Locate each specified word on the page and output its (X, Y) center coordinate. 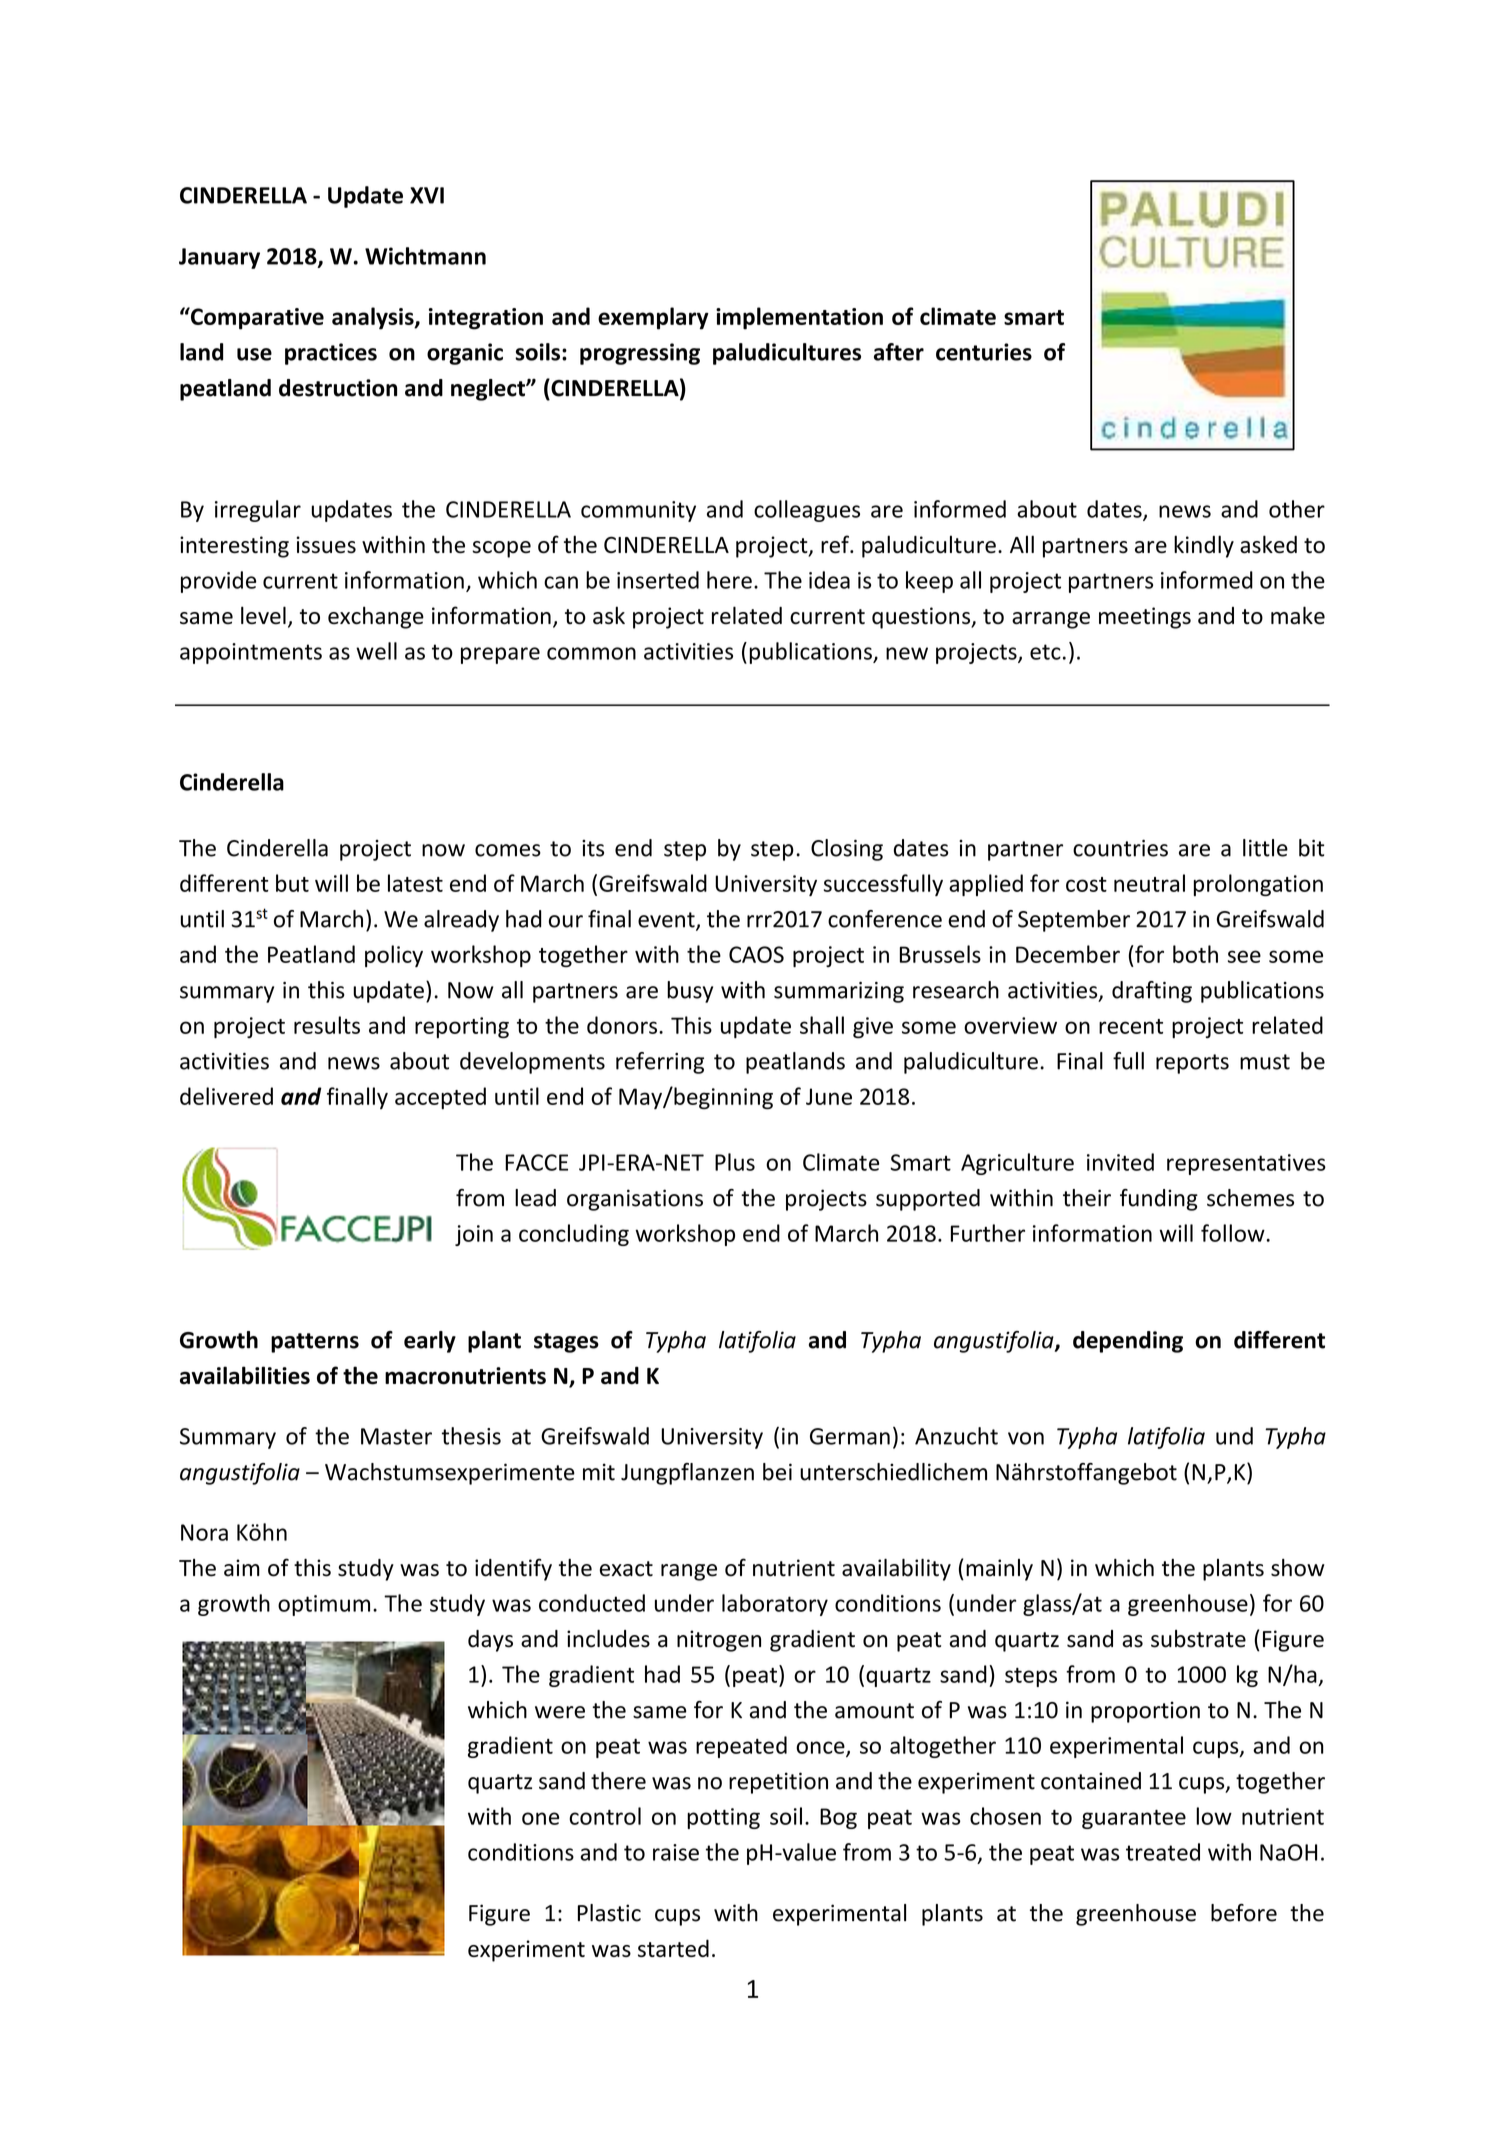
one (540, 1818)
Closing (847, 850)
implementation (799, 318)
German (850, 1436)
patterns (315, 1343)
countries (1120, 848)
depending (1128, 1342)
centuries (984, 352)
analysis (374, 318)
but (292, 883)
